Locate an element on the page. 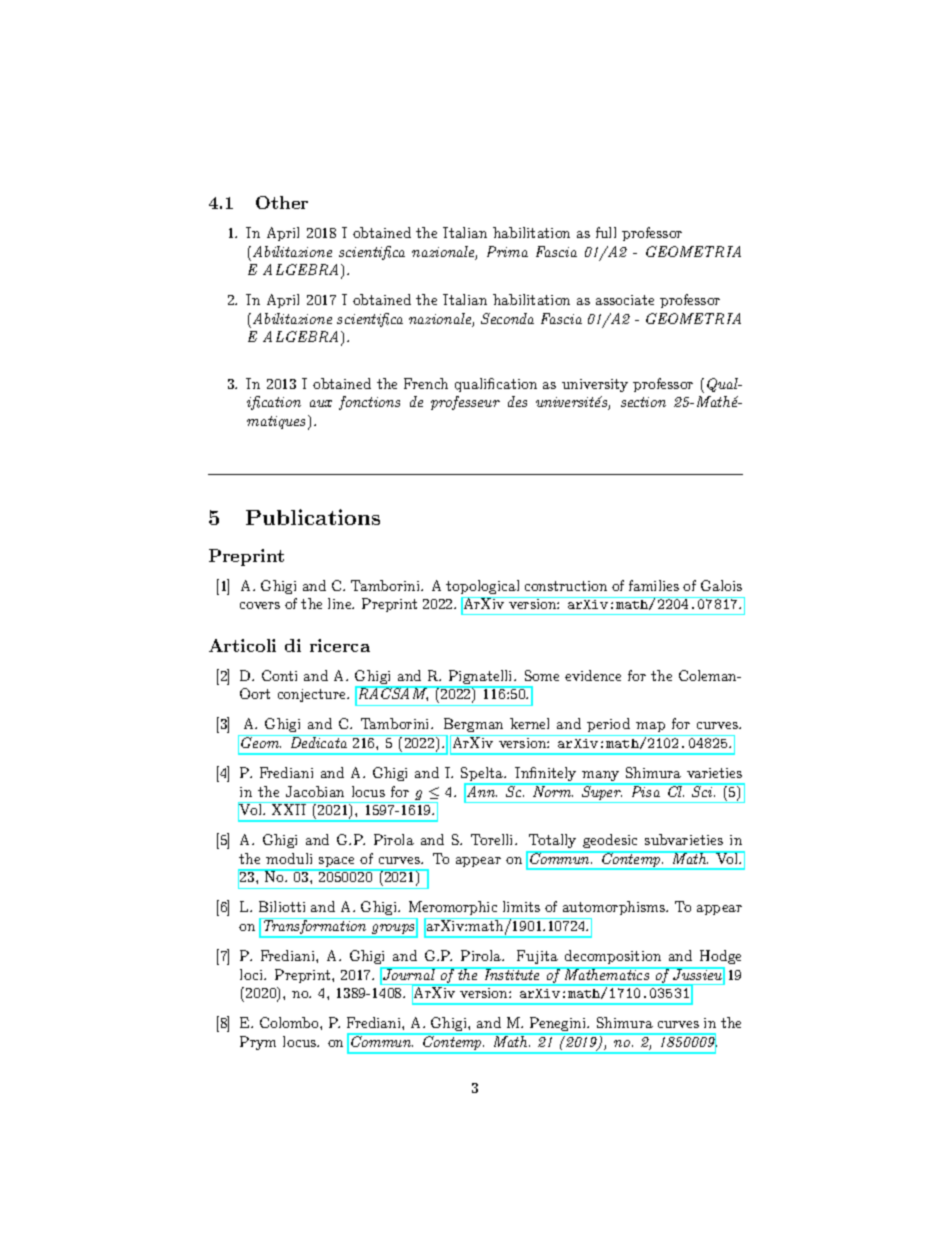 This image has width=952, height=1233. Prima is located at coordinates (507, 251).
